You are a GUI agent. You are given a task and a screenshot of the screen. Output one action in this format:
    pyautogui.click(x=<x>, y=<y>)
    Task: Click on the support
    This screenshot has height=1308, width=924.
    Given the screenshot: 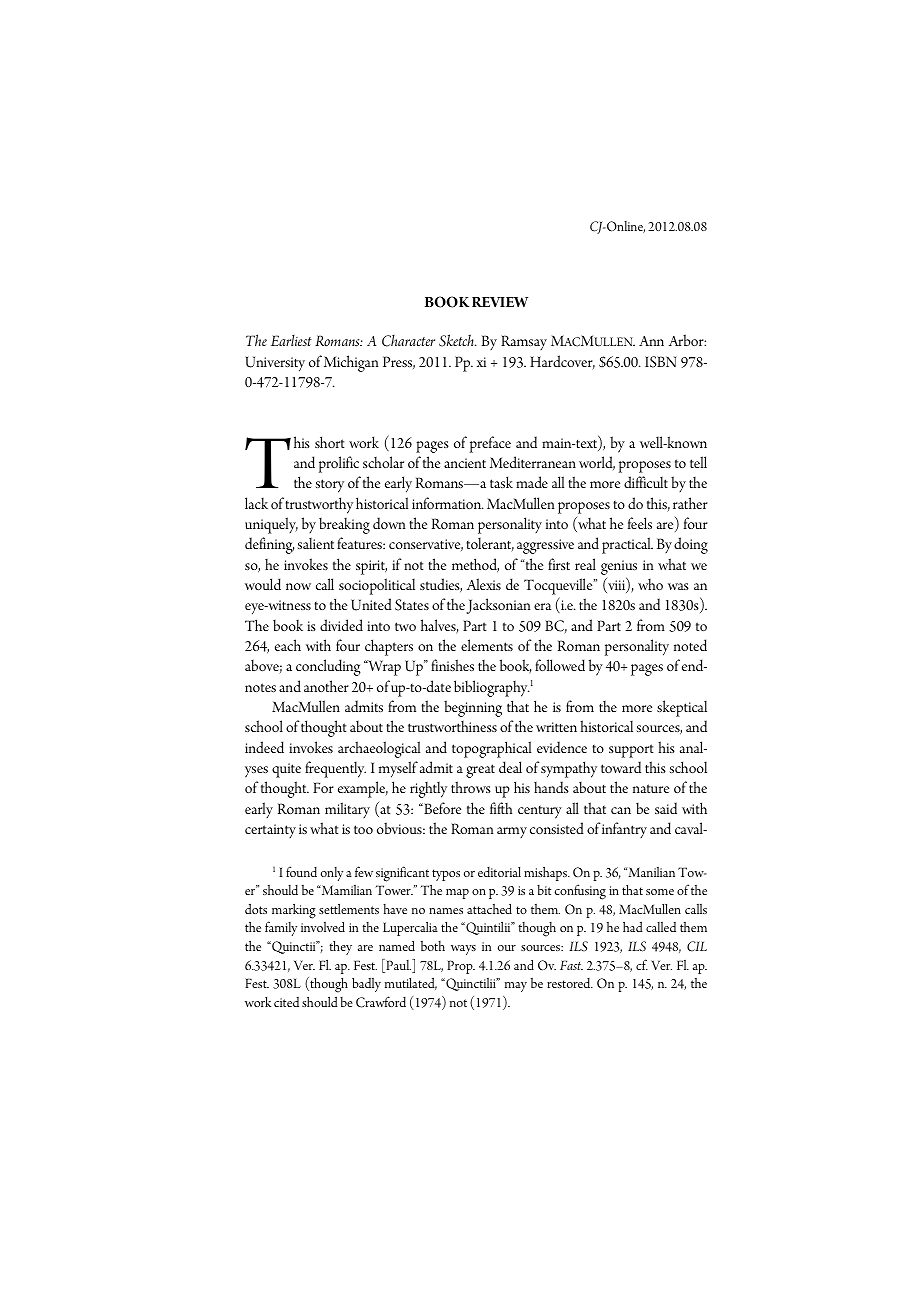 What is the action you would take?
    pyautogui.click(x=631, y=751)
